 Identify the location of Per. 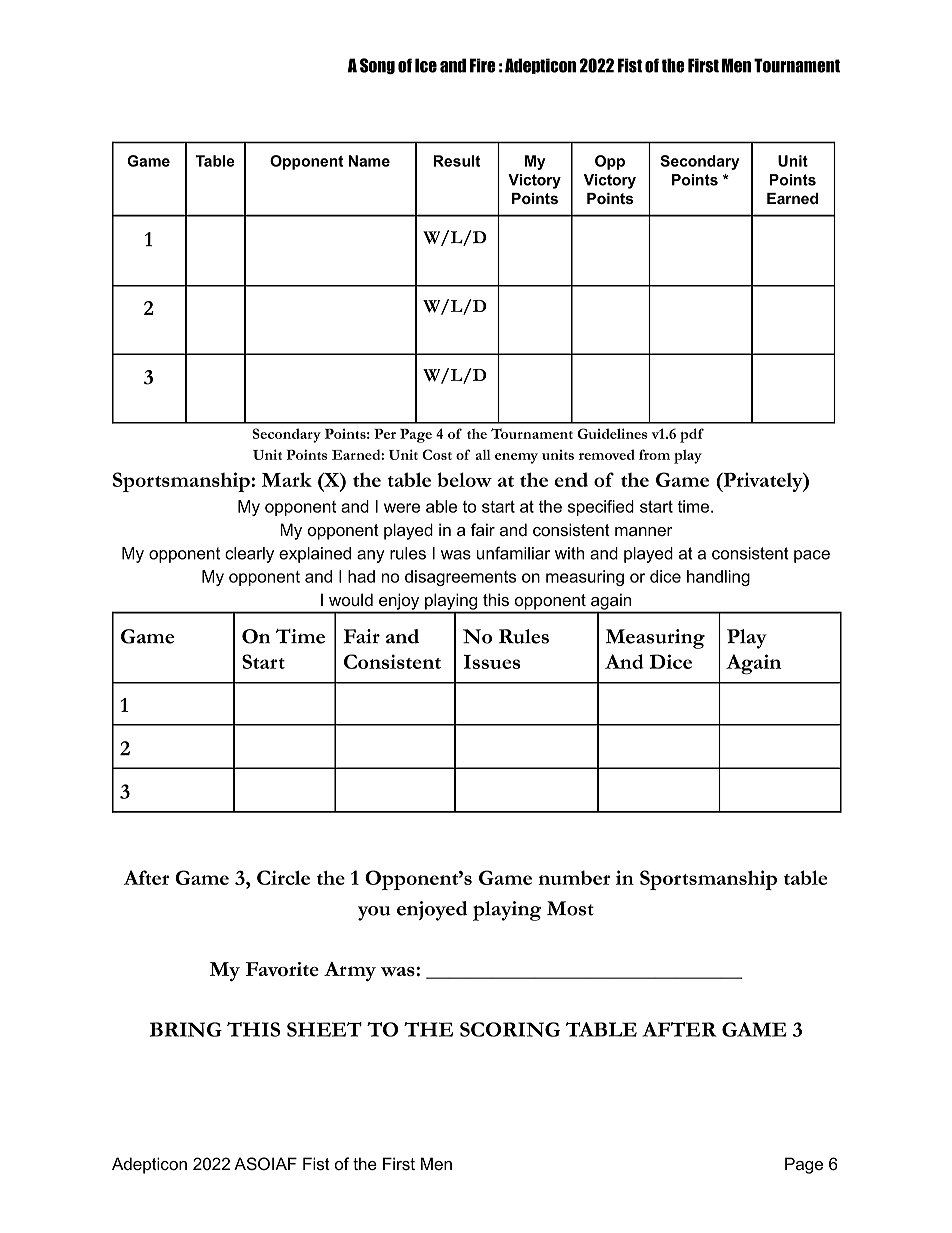
(385, 434).
